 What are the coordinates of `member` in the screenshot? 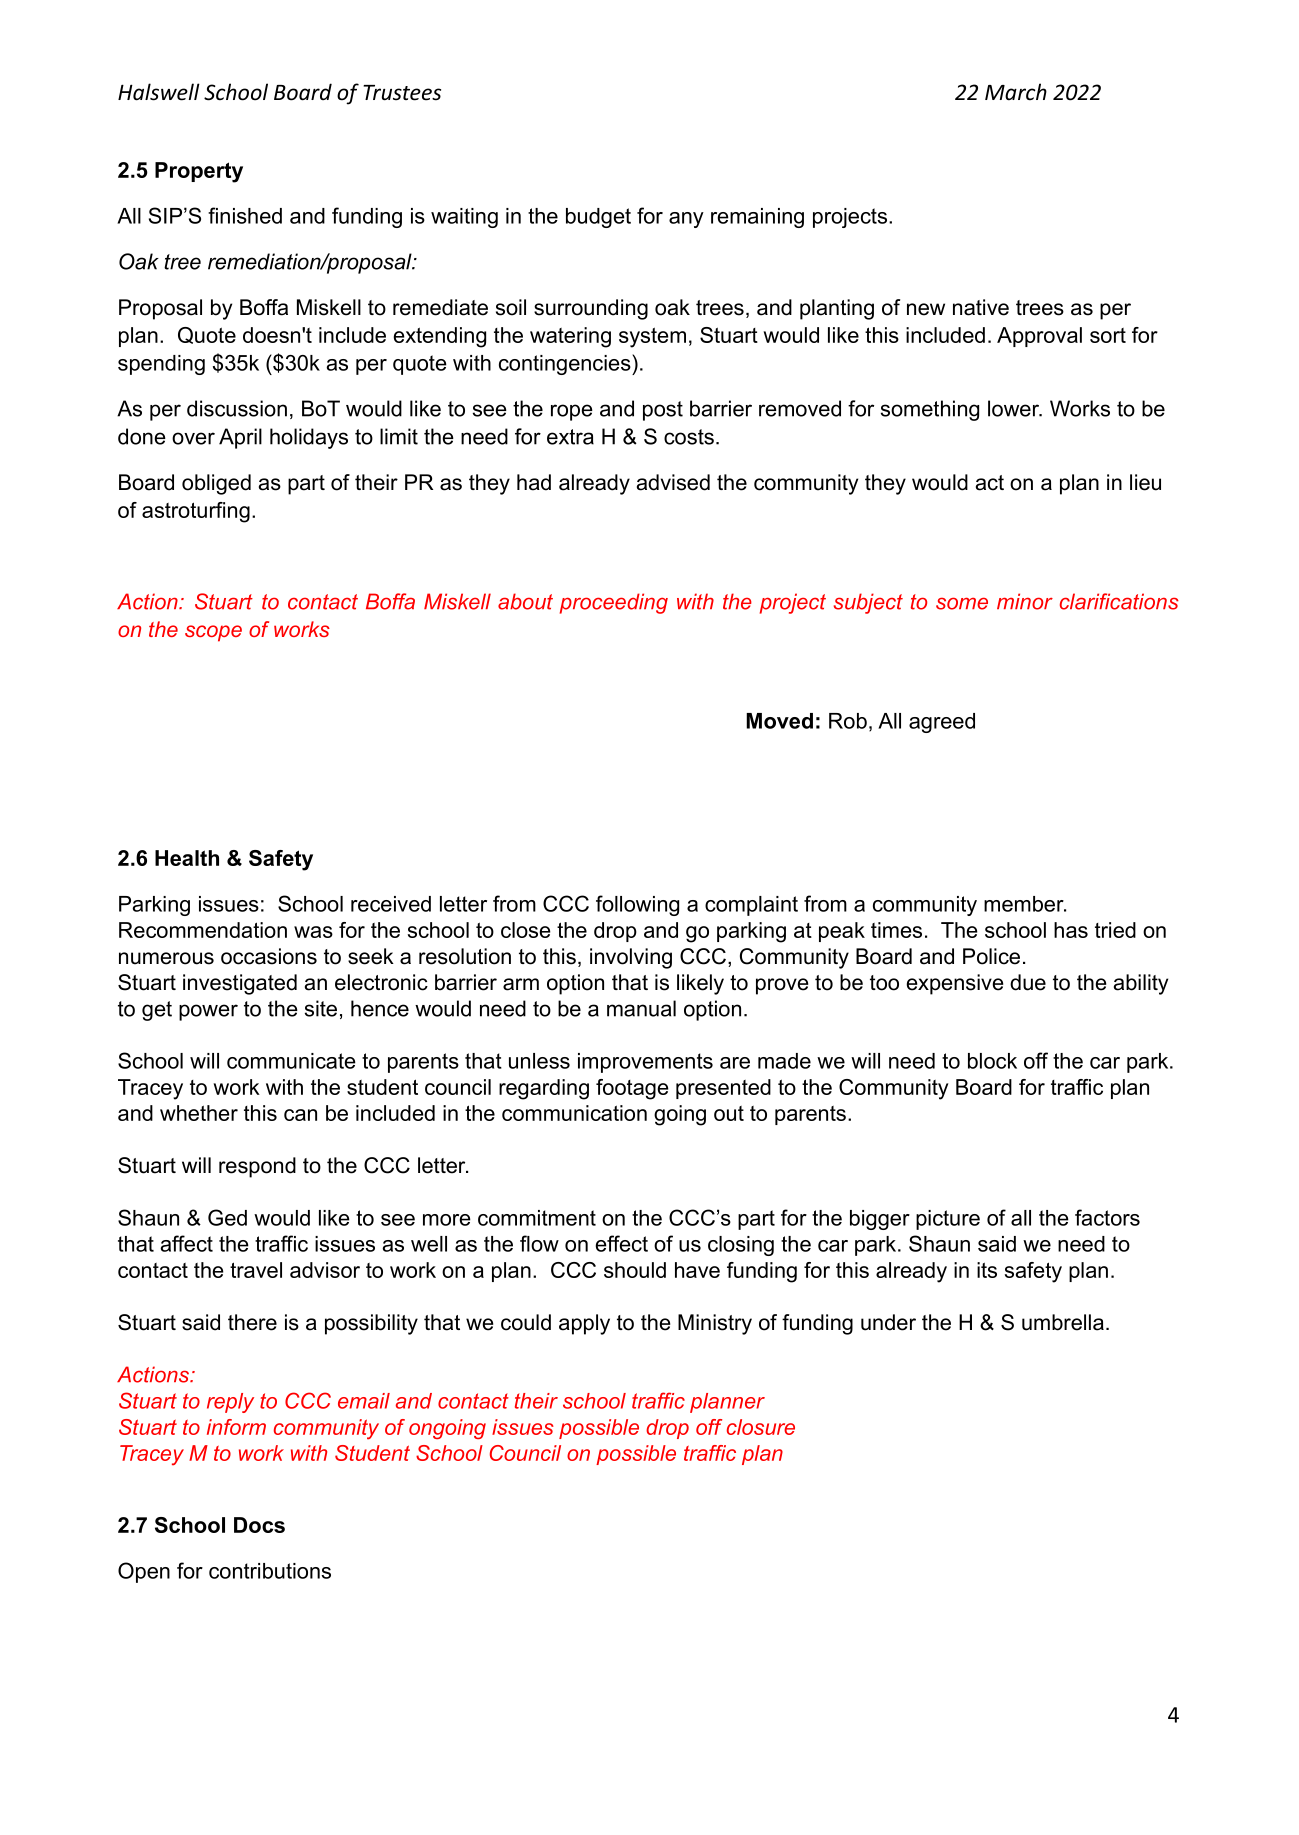 It's located at (1025, 904).
